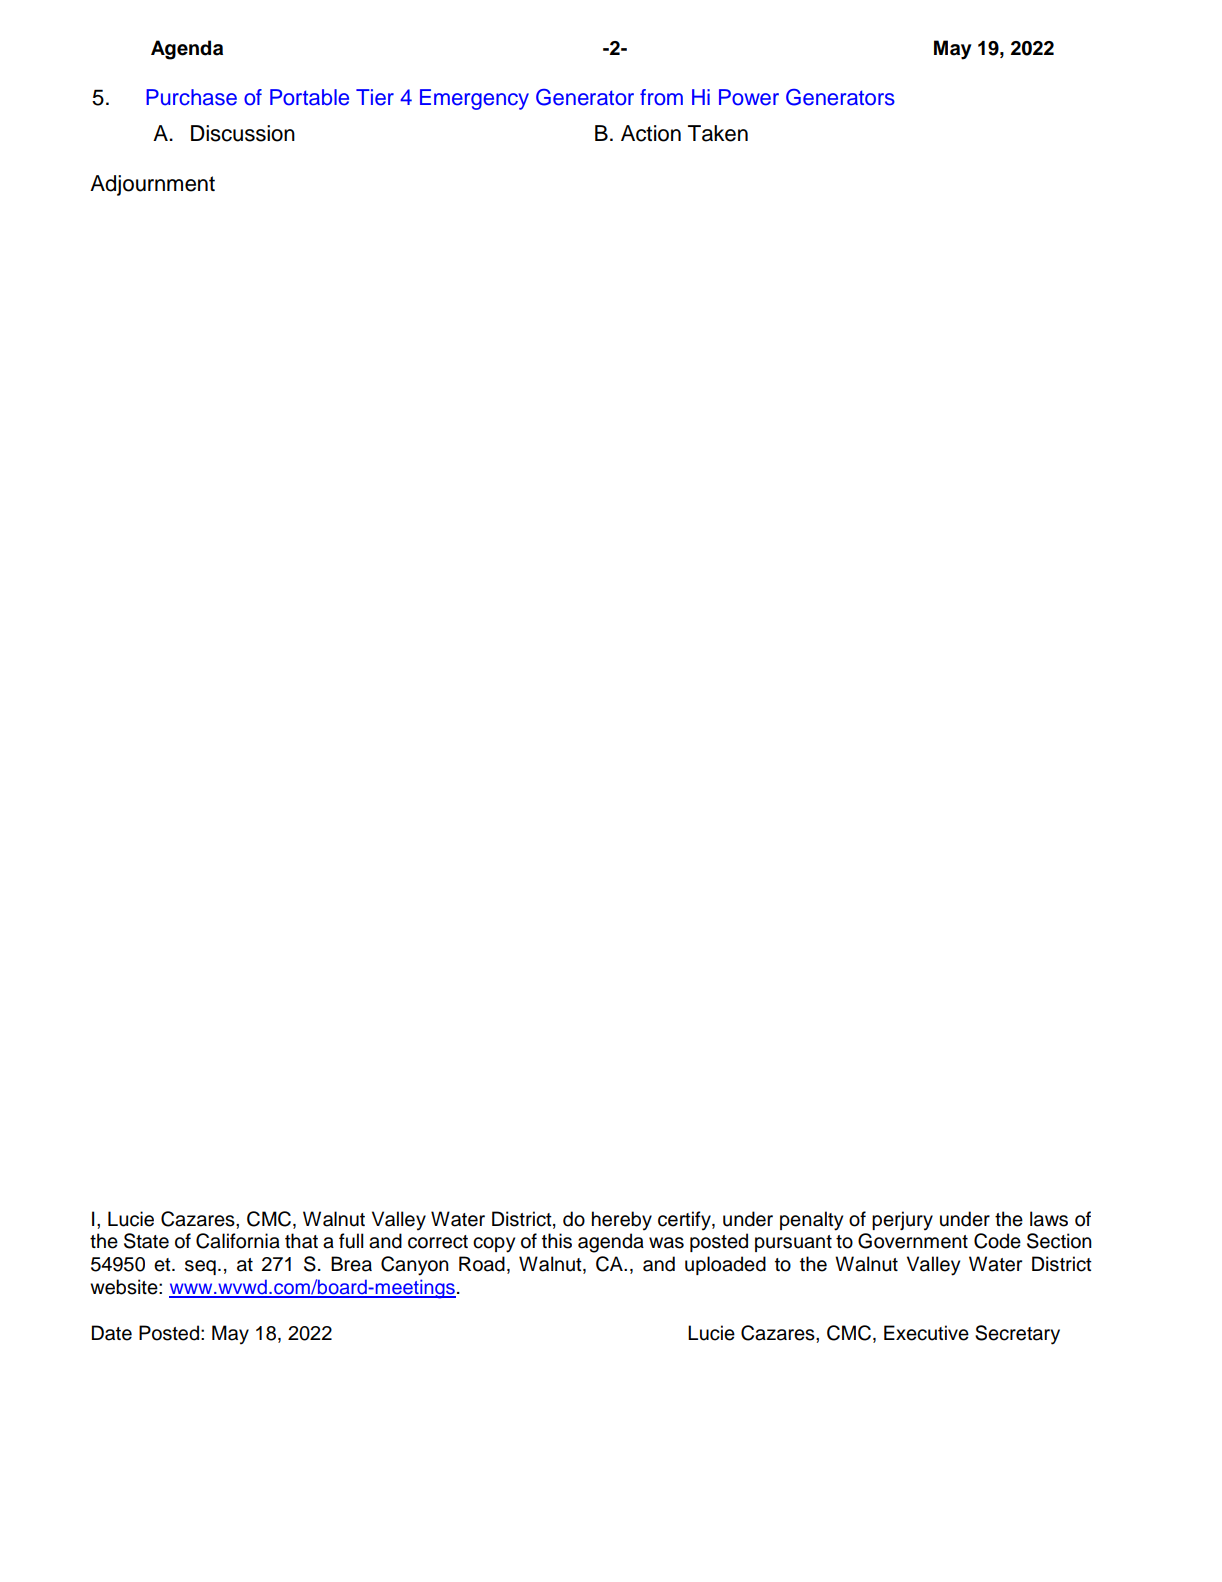  I want to click on hereby, so click(622, 1221).
